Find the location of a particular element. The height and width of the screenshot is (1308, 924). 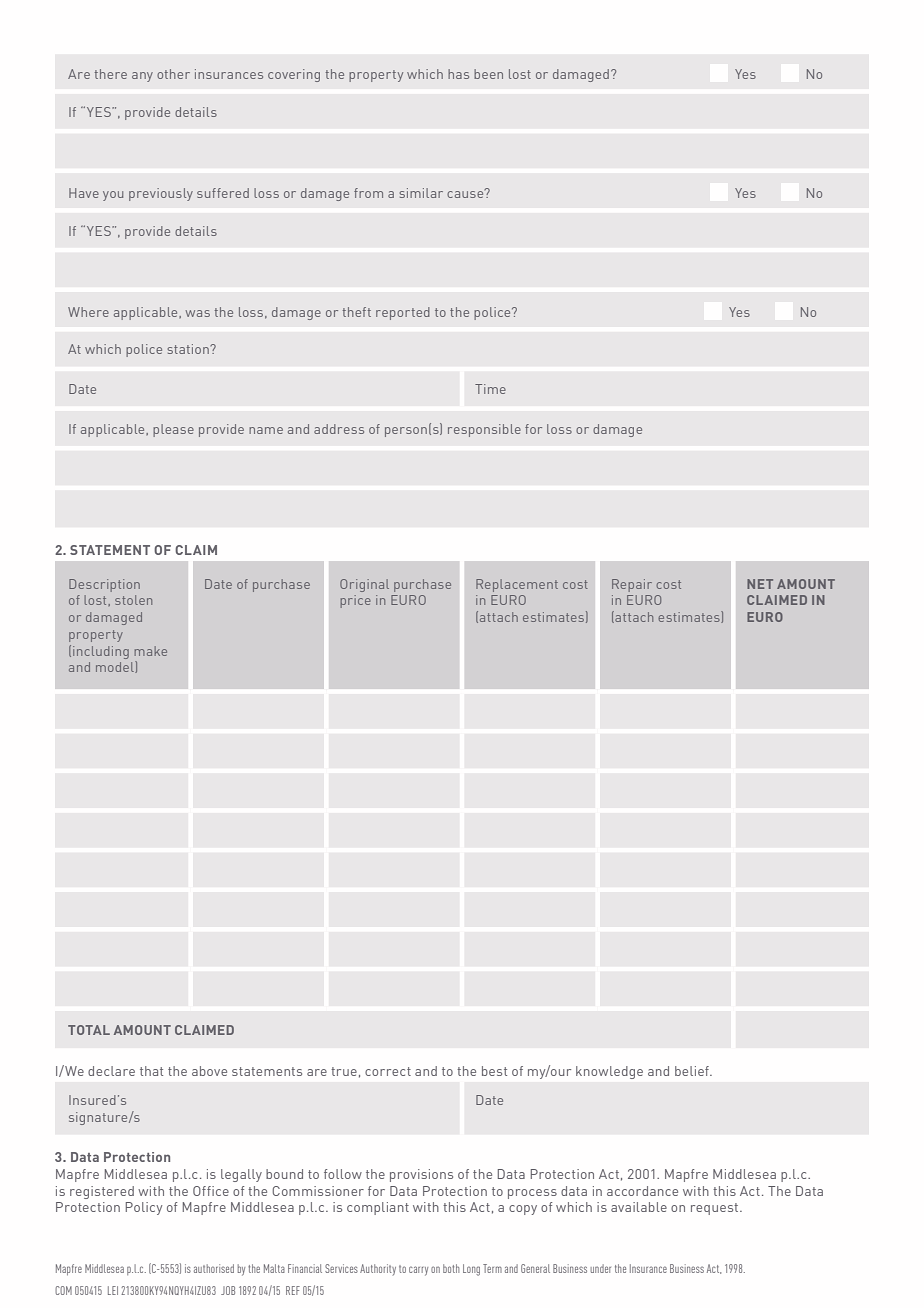

other is located at coordinates (173, 74).
